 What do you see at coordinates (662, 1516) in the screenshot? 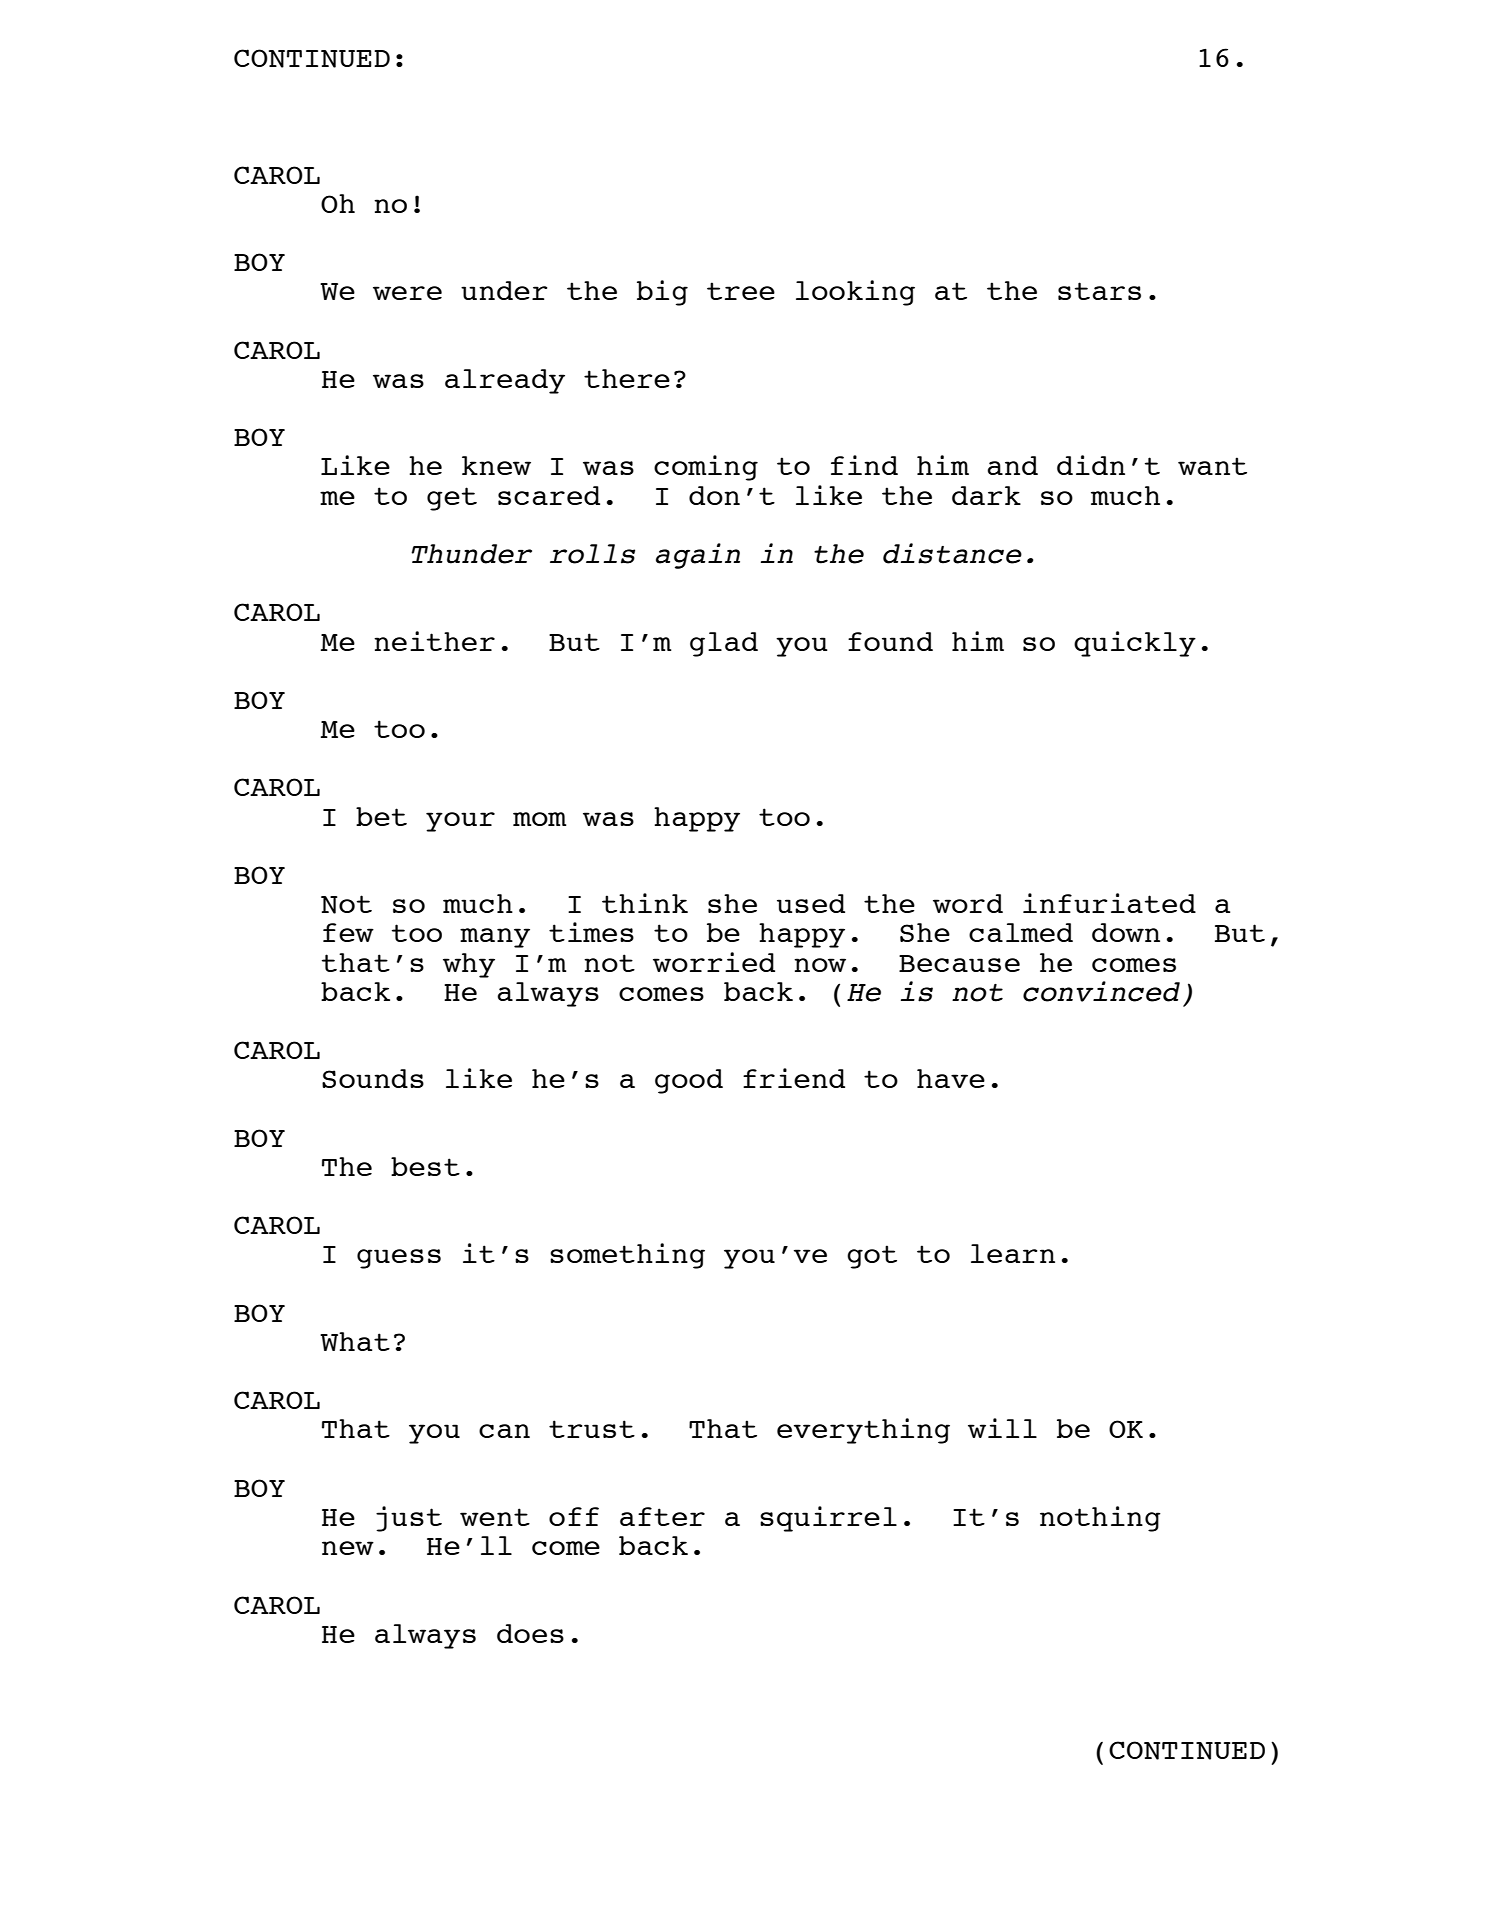
I see `after` at bounding box center [662, 1516].
